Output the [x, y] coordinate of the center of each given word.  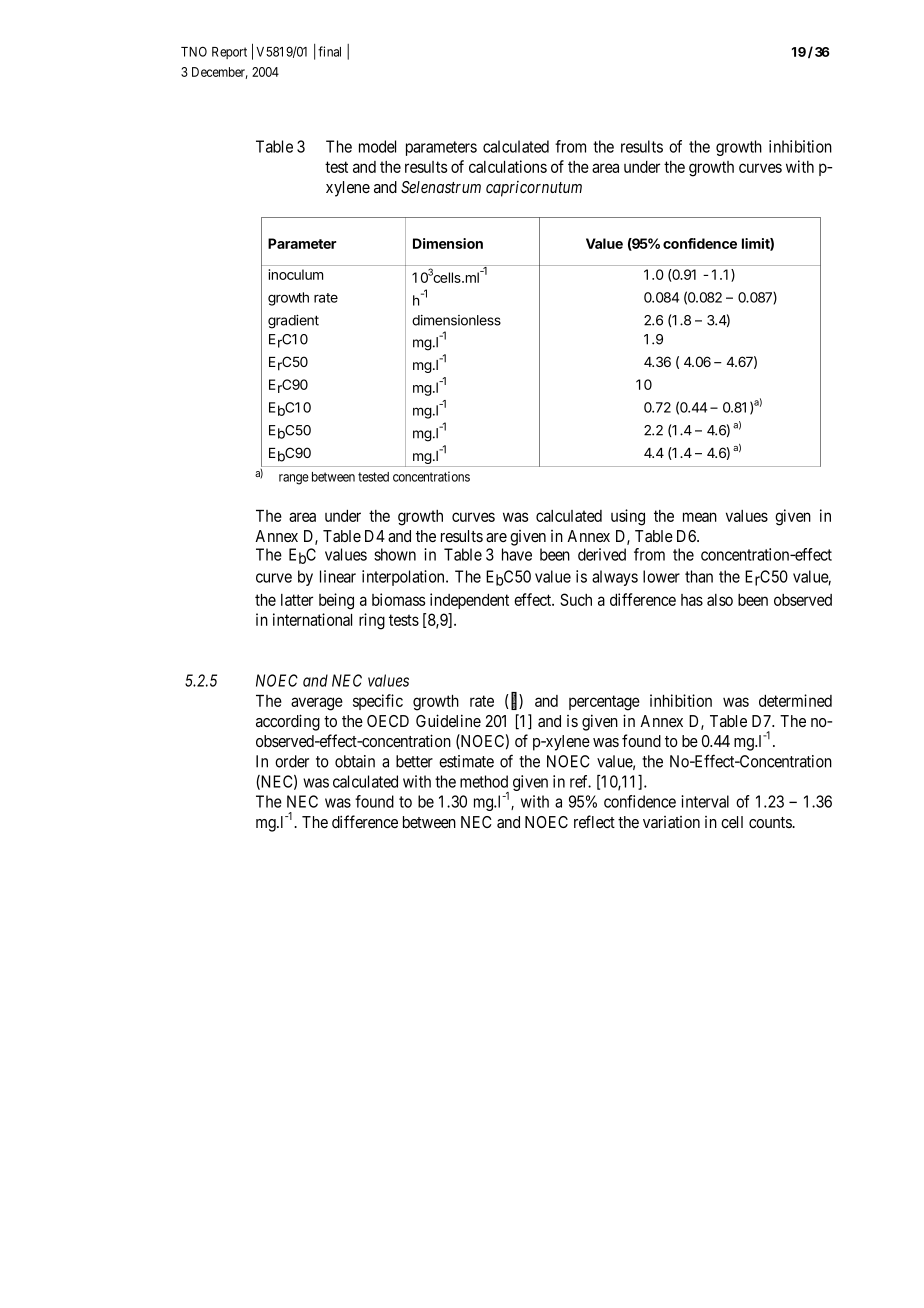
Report [229, 53]
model [377, 146]
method [484, 781]
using [628, 517]
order [292, 761]
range [294, 479]
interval [705, 801]
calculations [508, 166]
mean [700, 517]
